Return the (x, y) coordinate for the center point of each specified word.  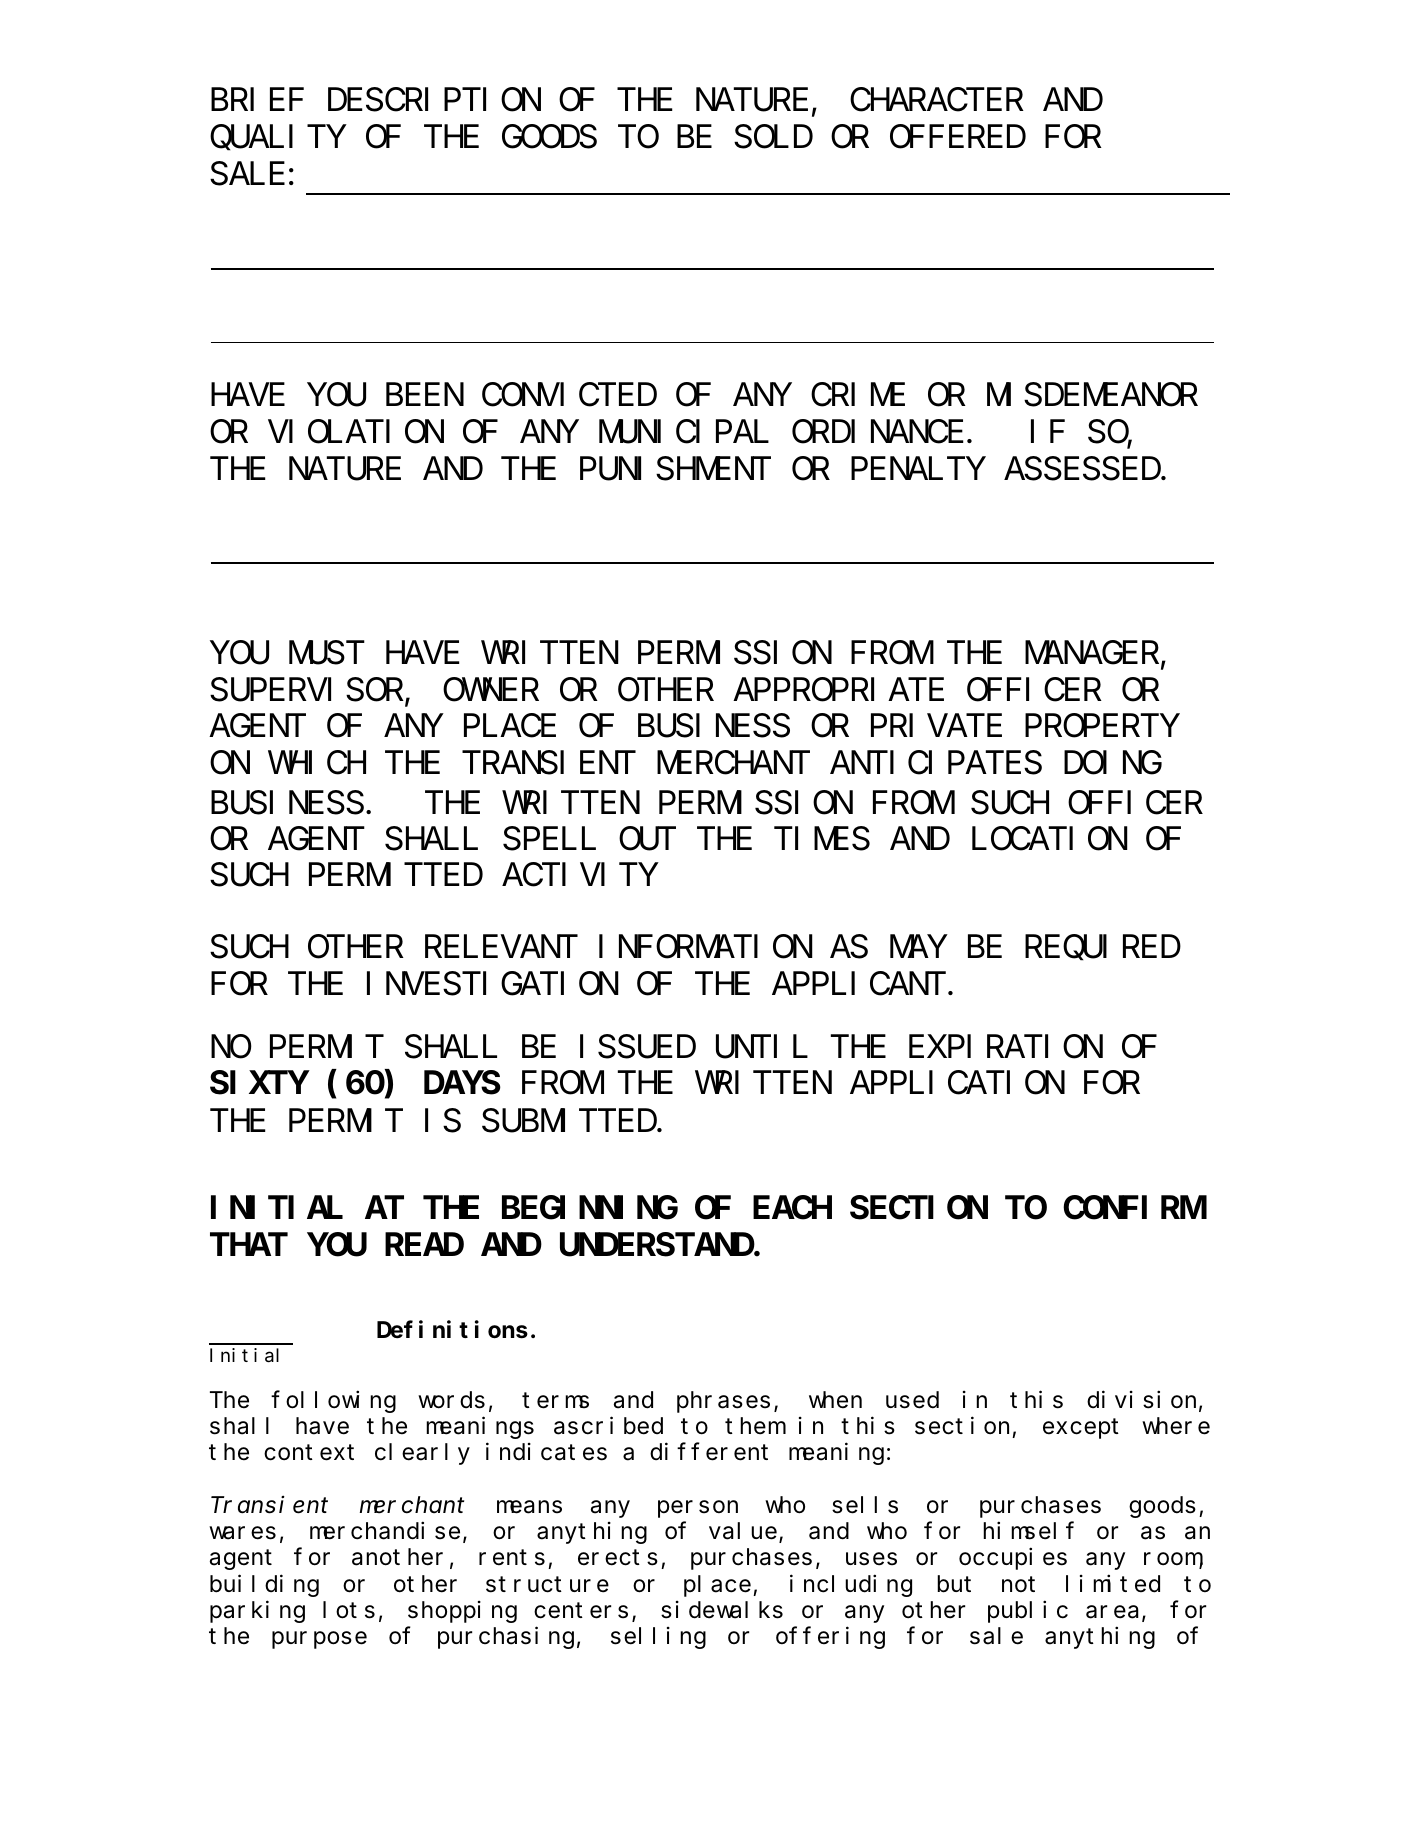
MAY (917, 948)
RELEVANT (497, 948)
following (333, 1401)
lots (349, 1610)
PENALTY (917, 470)
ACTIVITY (579, 876)
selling (658, 1638)
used (912, 1400)
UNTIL (762, 1048)
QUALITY (277, 139)
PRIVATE (936, 727)
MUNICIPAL (684, 433)
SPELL (549, 840)
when (835, 1400)
